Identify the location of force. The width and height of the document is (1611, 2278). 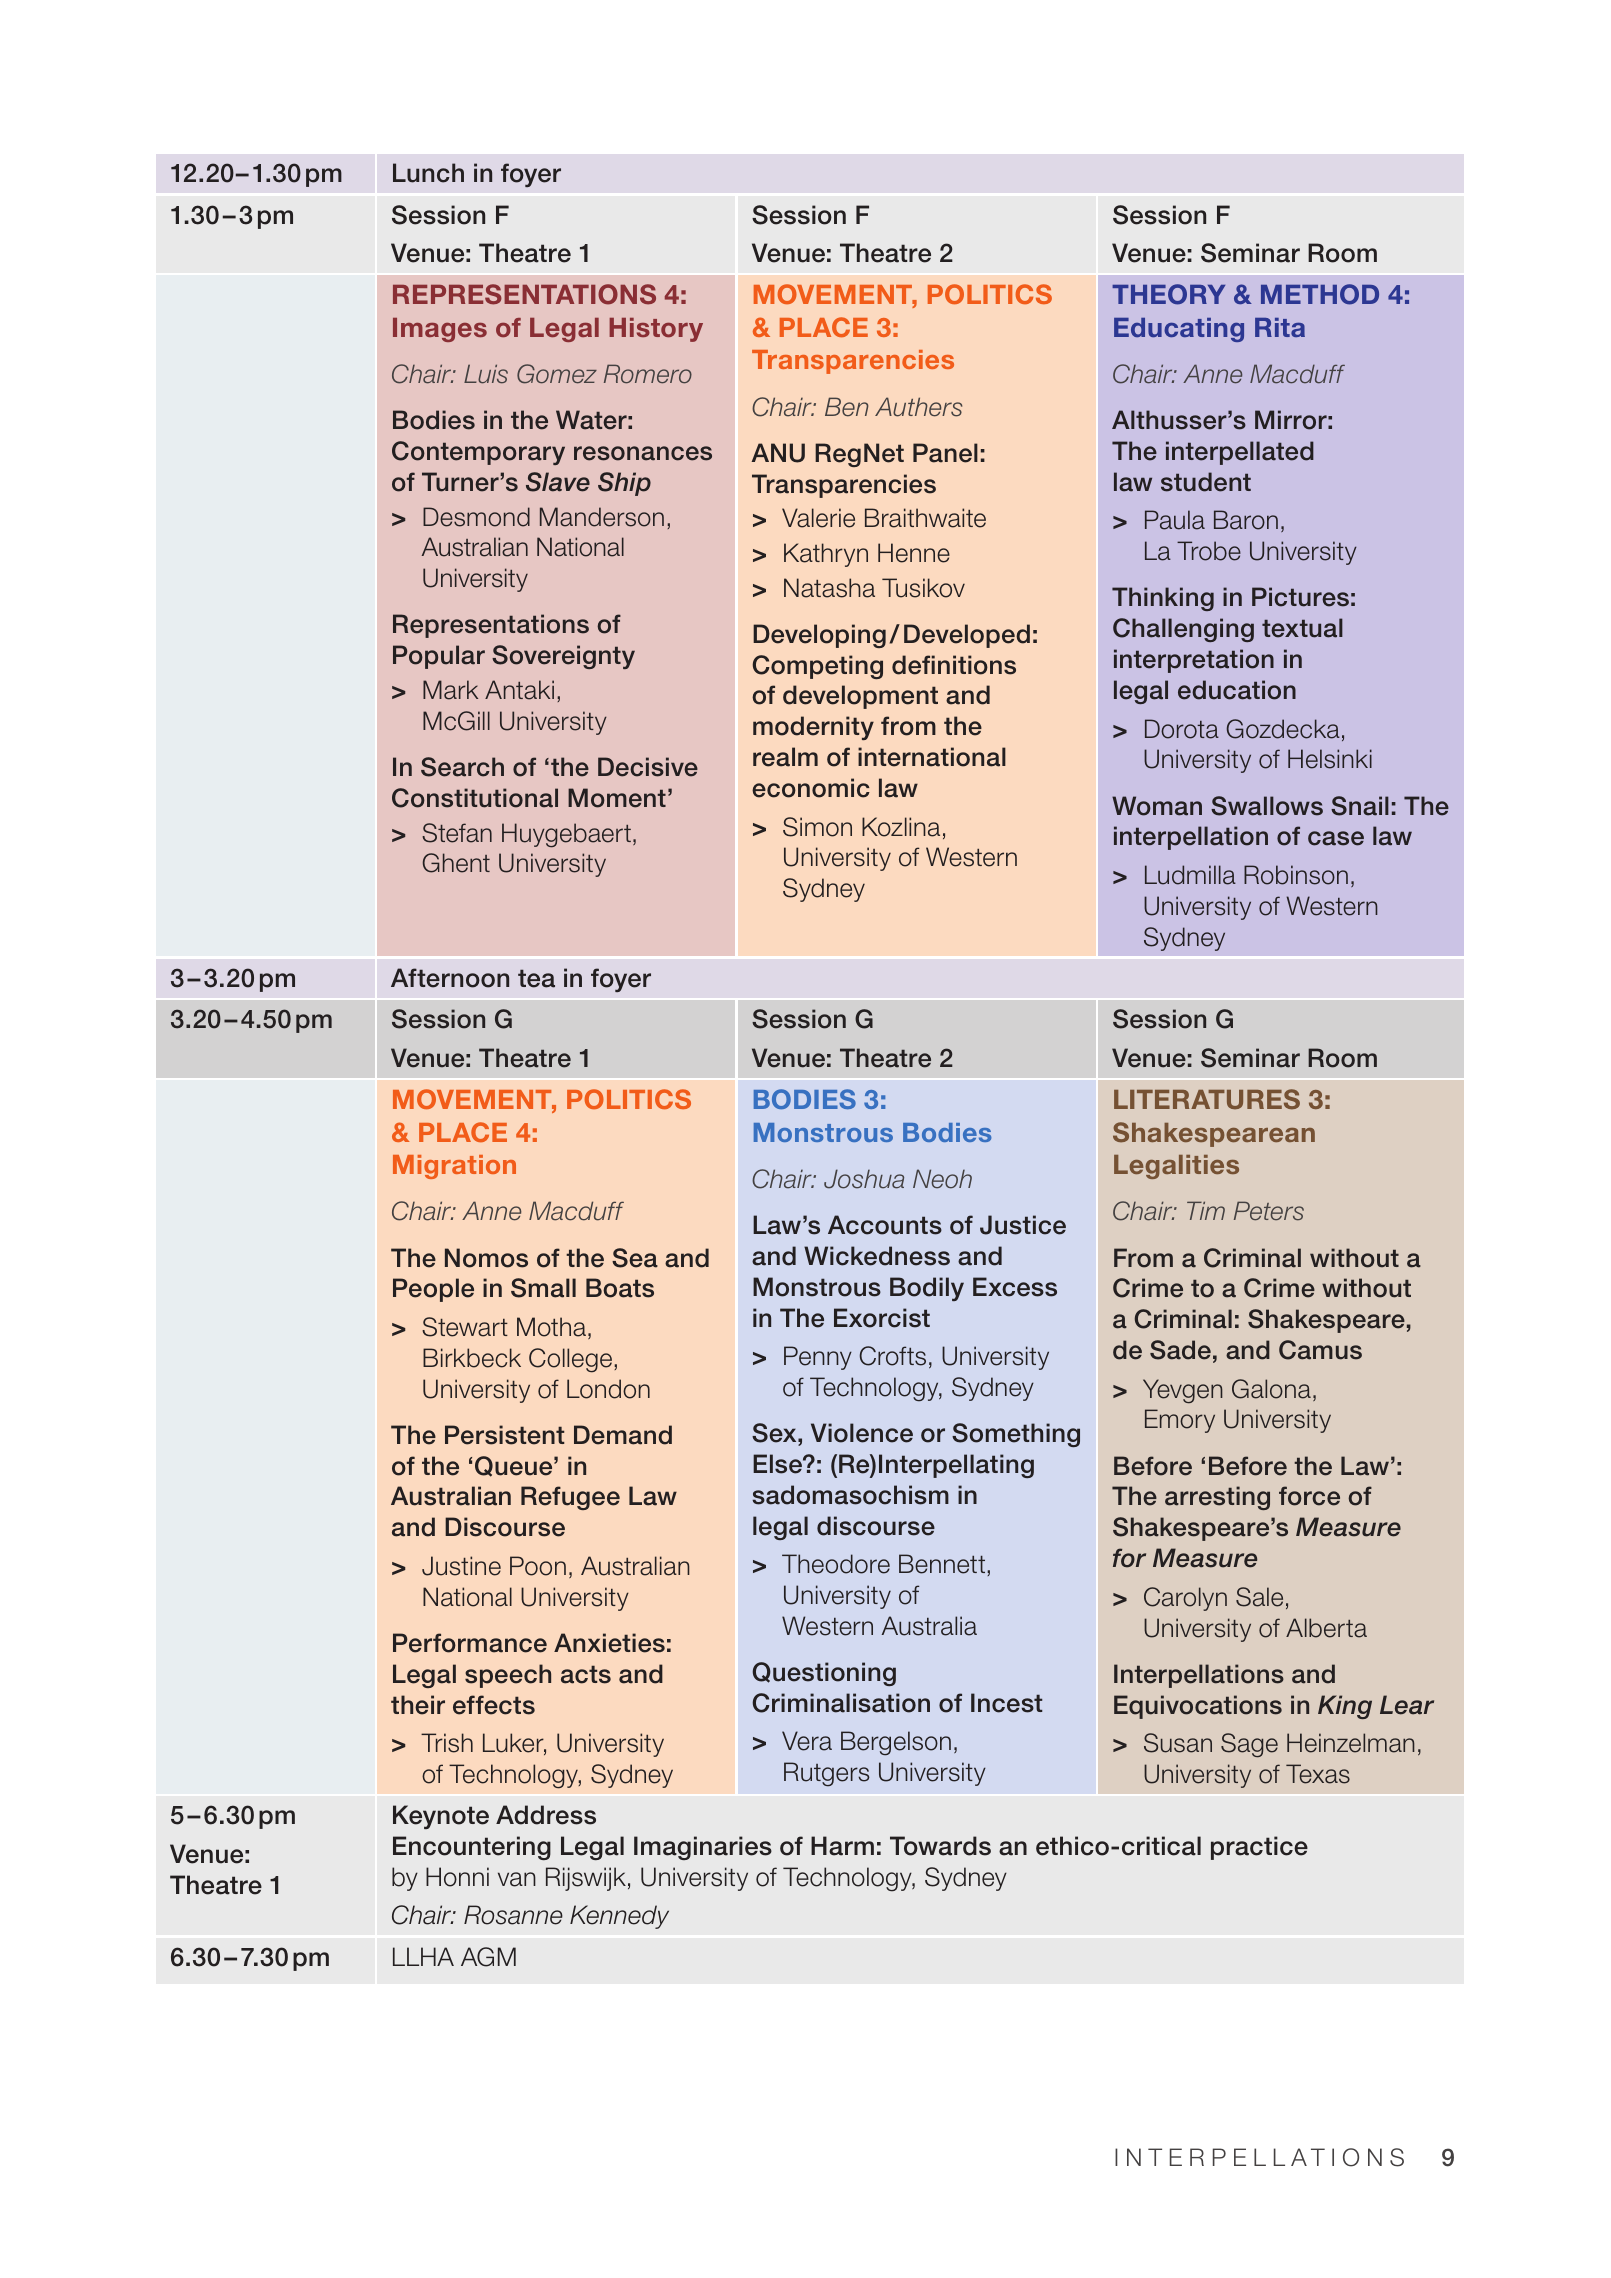
(1309, 1496).
